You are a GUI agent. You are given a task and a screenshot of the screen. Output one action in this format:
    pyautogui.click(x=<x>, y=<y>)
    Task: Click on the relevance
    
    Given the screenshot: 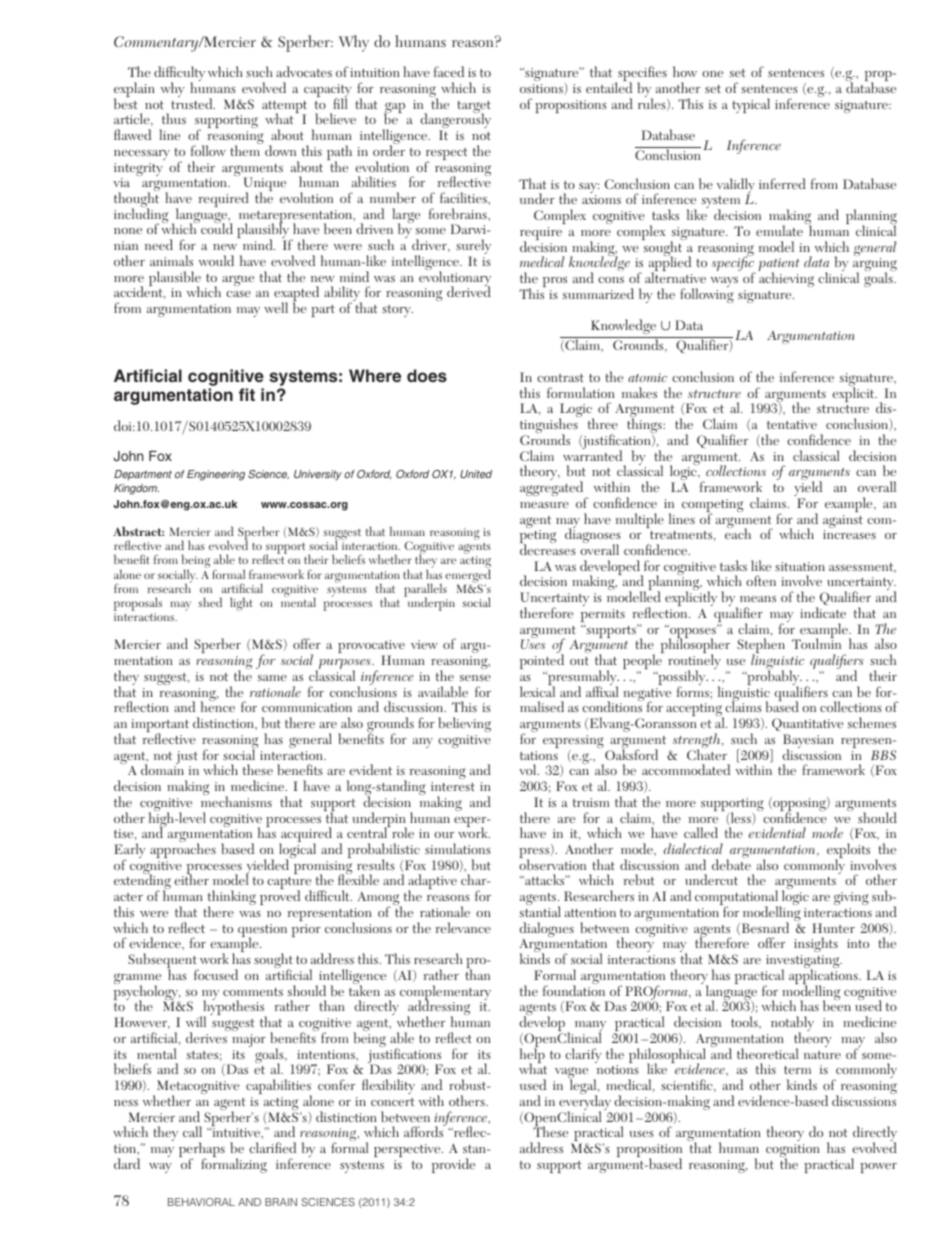 What is the action you would take?
    pyautogui.click(x=463, y=927)
